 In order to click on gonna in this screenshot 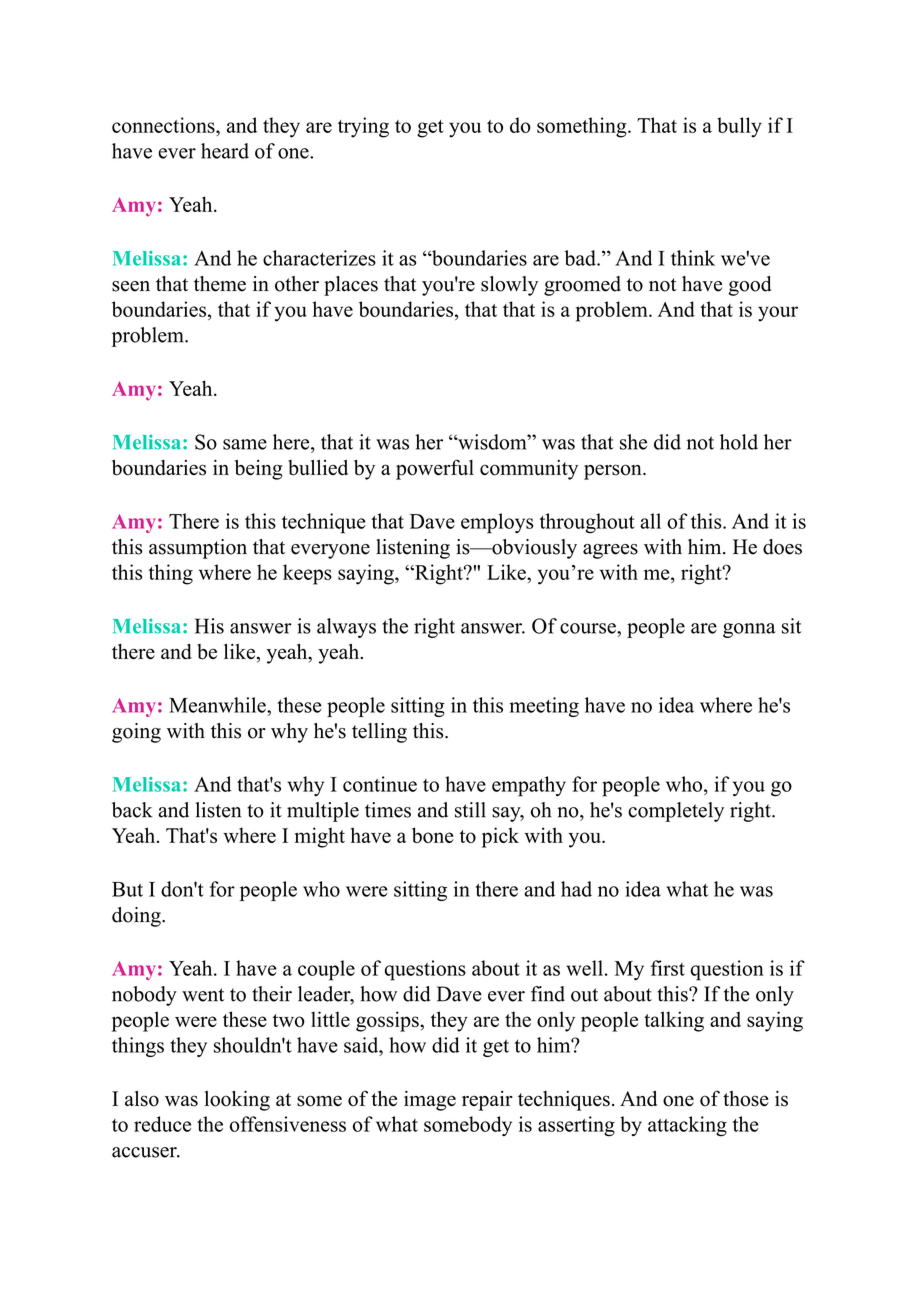, I will do `click(749, 630)`.
